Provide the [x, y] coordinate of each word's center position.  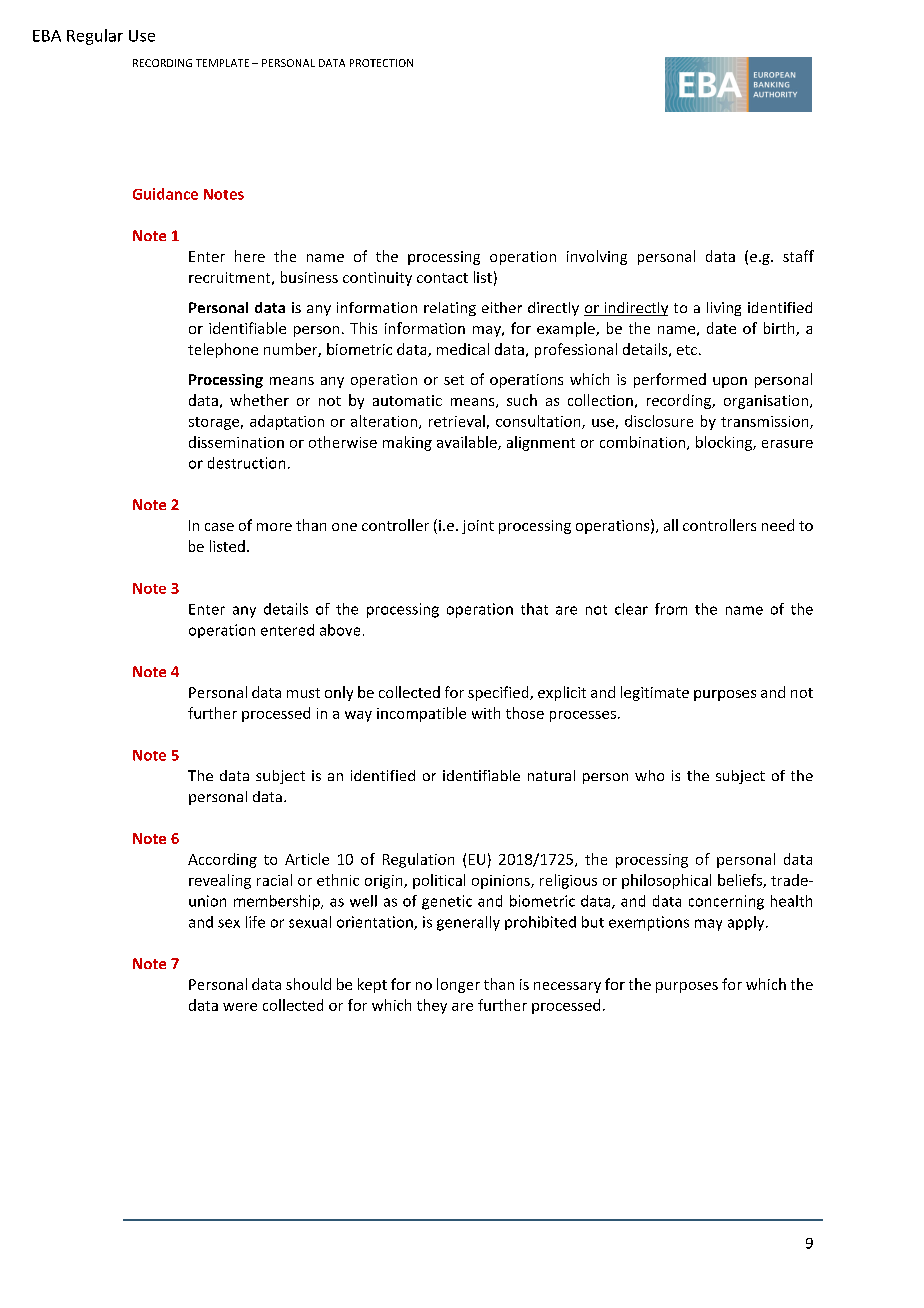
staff [798, 256]
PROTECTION [381, 63]
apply [747, 923]
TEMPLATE [222, 63]
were [240, 1007]
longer [458, 985]
